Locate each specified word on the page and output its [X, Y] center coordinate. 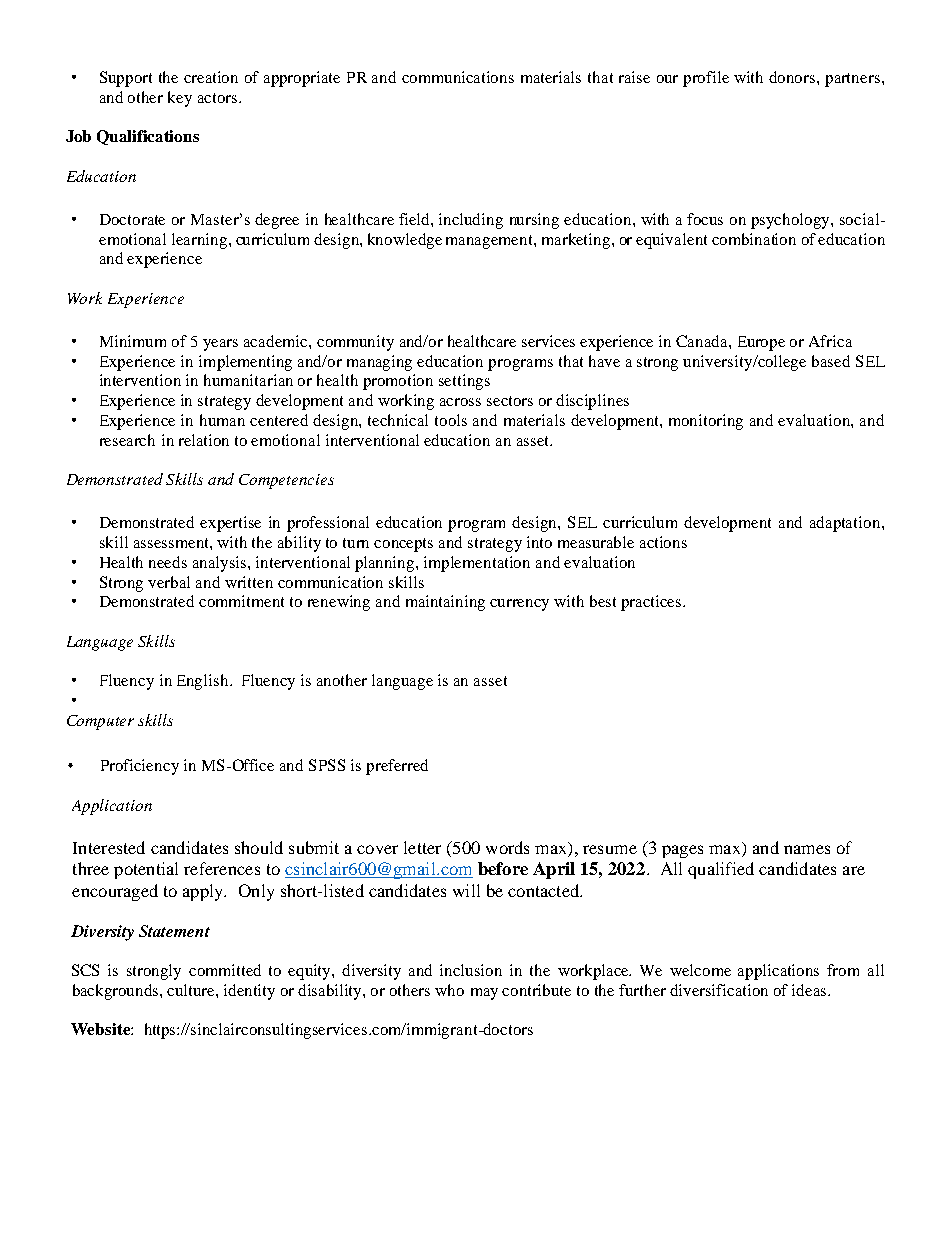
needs [168, 562]
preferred [397, 767]
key [180, 99]
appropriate [302, 79]
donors [793, 77]
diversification [719, 990]
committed [225, 970]
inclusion [471, 970]
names [807, 849]
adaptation [846, 524]
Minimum [133, 341]
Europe [761, 343]
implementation [477, 564]
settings [464, 382]
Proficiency [140, 767]
